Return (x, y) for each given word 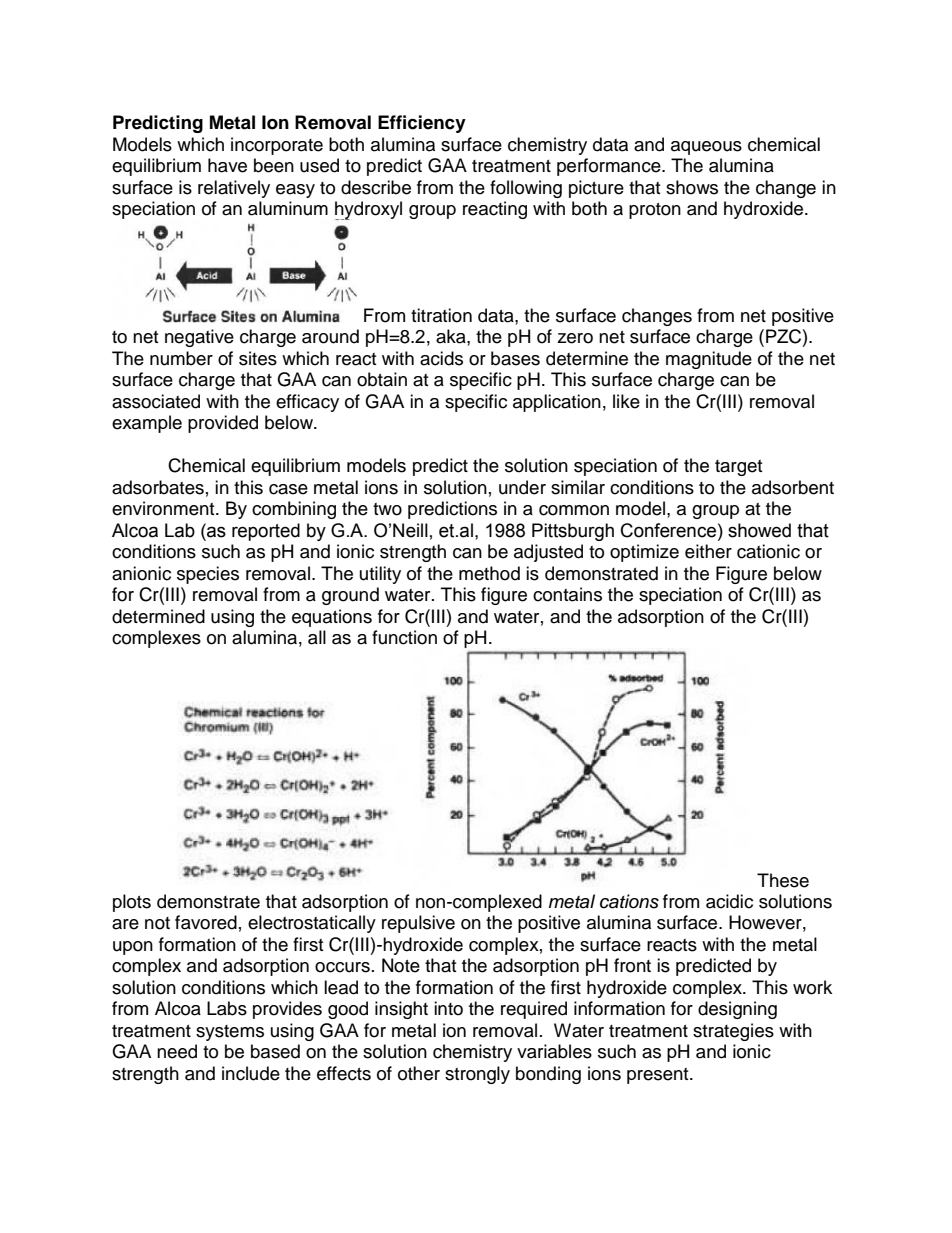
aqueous (706, 148)
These (783, 880)
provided (223, 424)
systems (230, 1033)
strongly (477, 1075)
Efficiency (422, 124)
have (227, 165)
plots (132, 903)
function (404, 637)
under (522, 487)
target (738, 468)
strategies (733, 1032)
